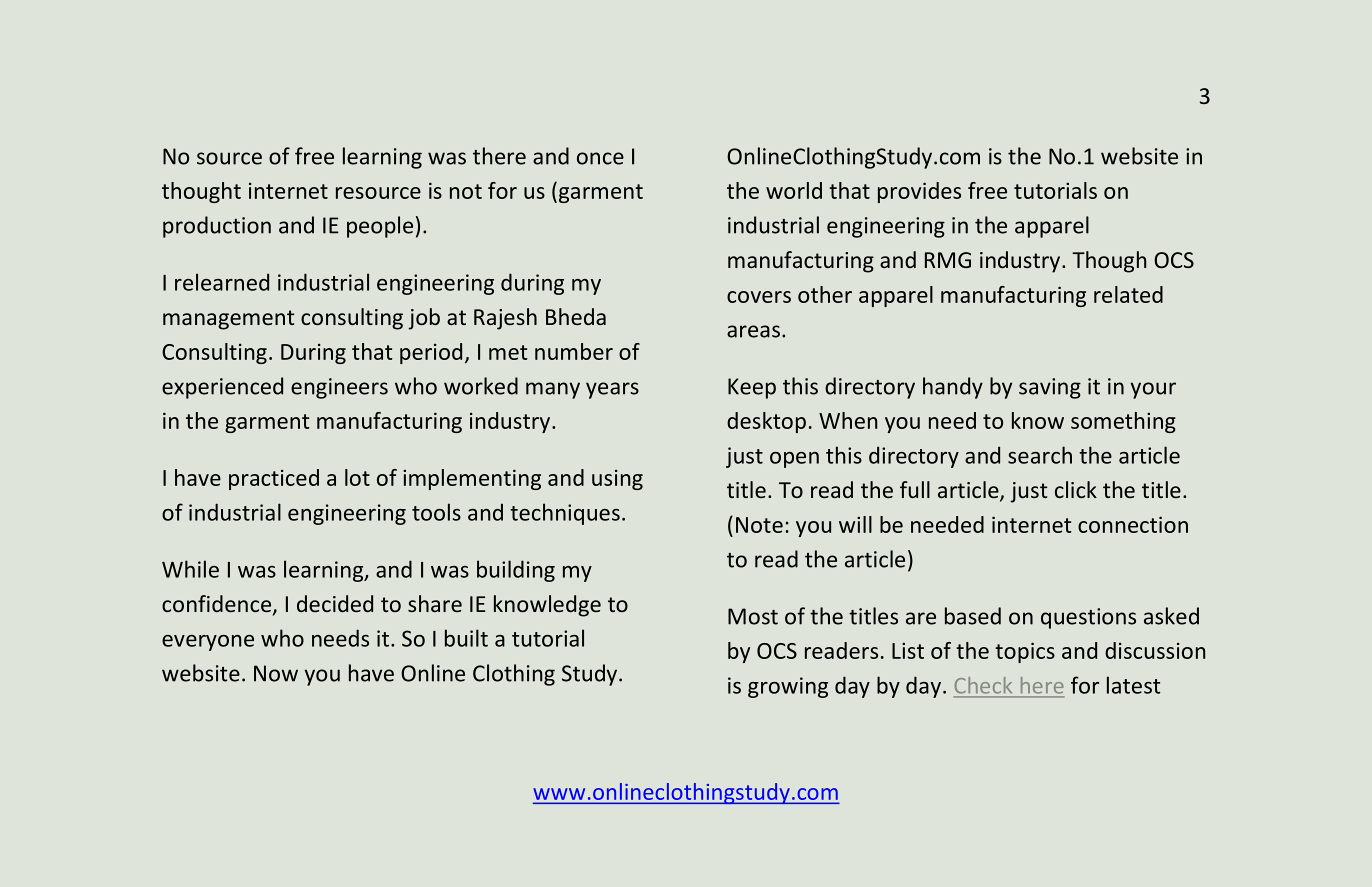  Describe the element at coordinates (339, 388) in the page. I see `engineers` at that location.
